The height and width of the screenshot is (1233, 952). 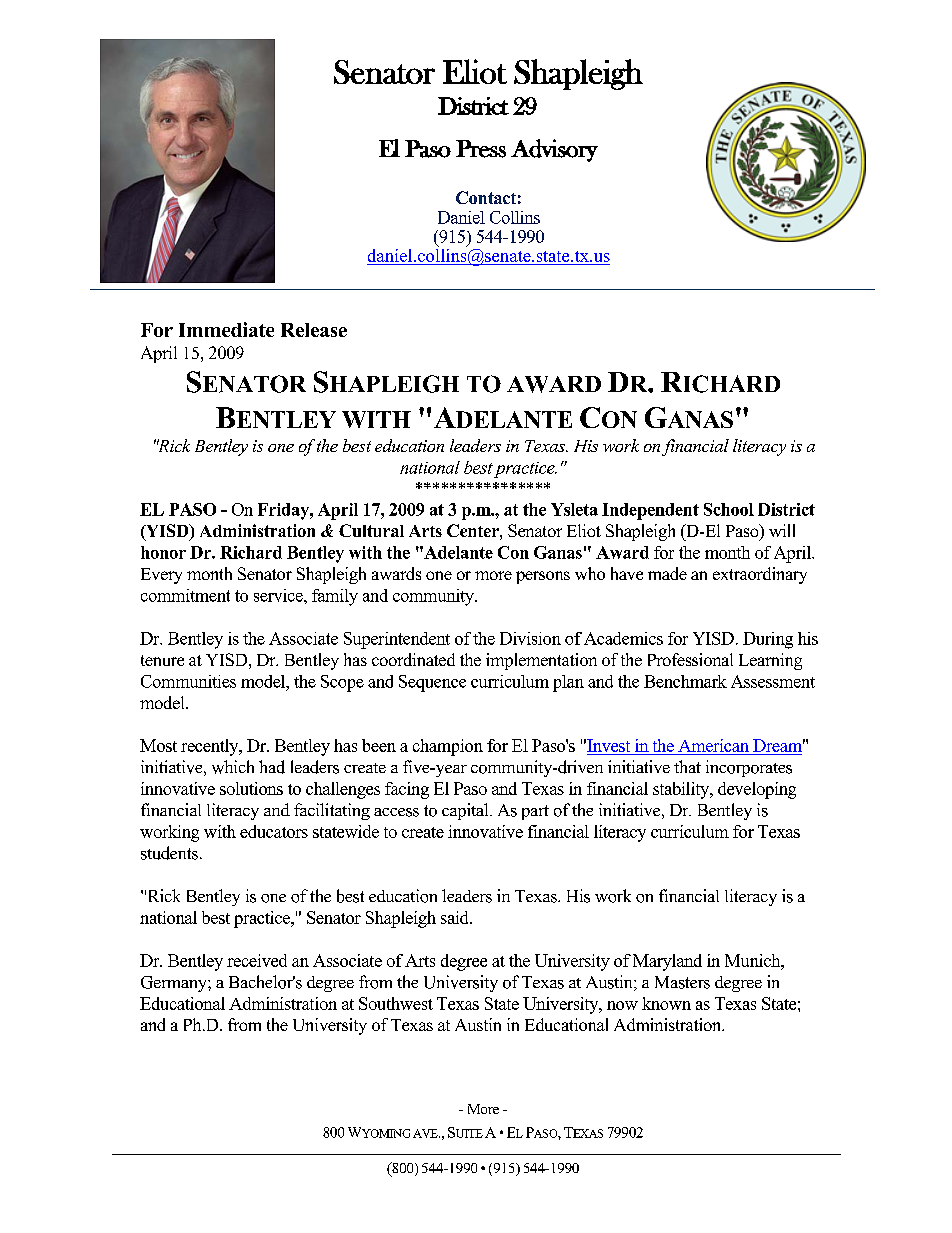 I want to click on Sequence, so click(x=432, y=683).
